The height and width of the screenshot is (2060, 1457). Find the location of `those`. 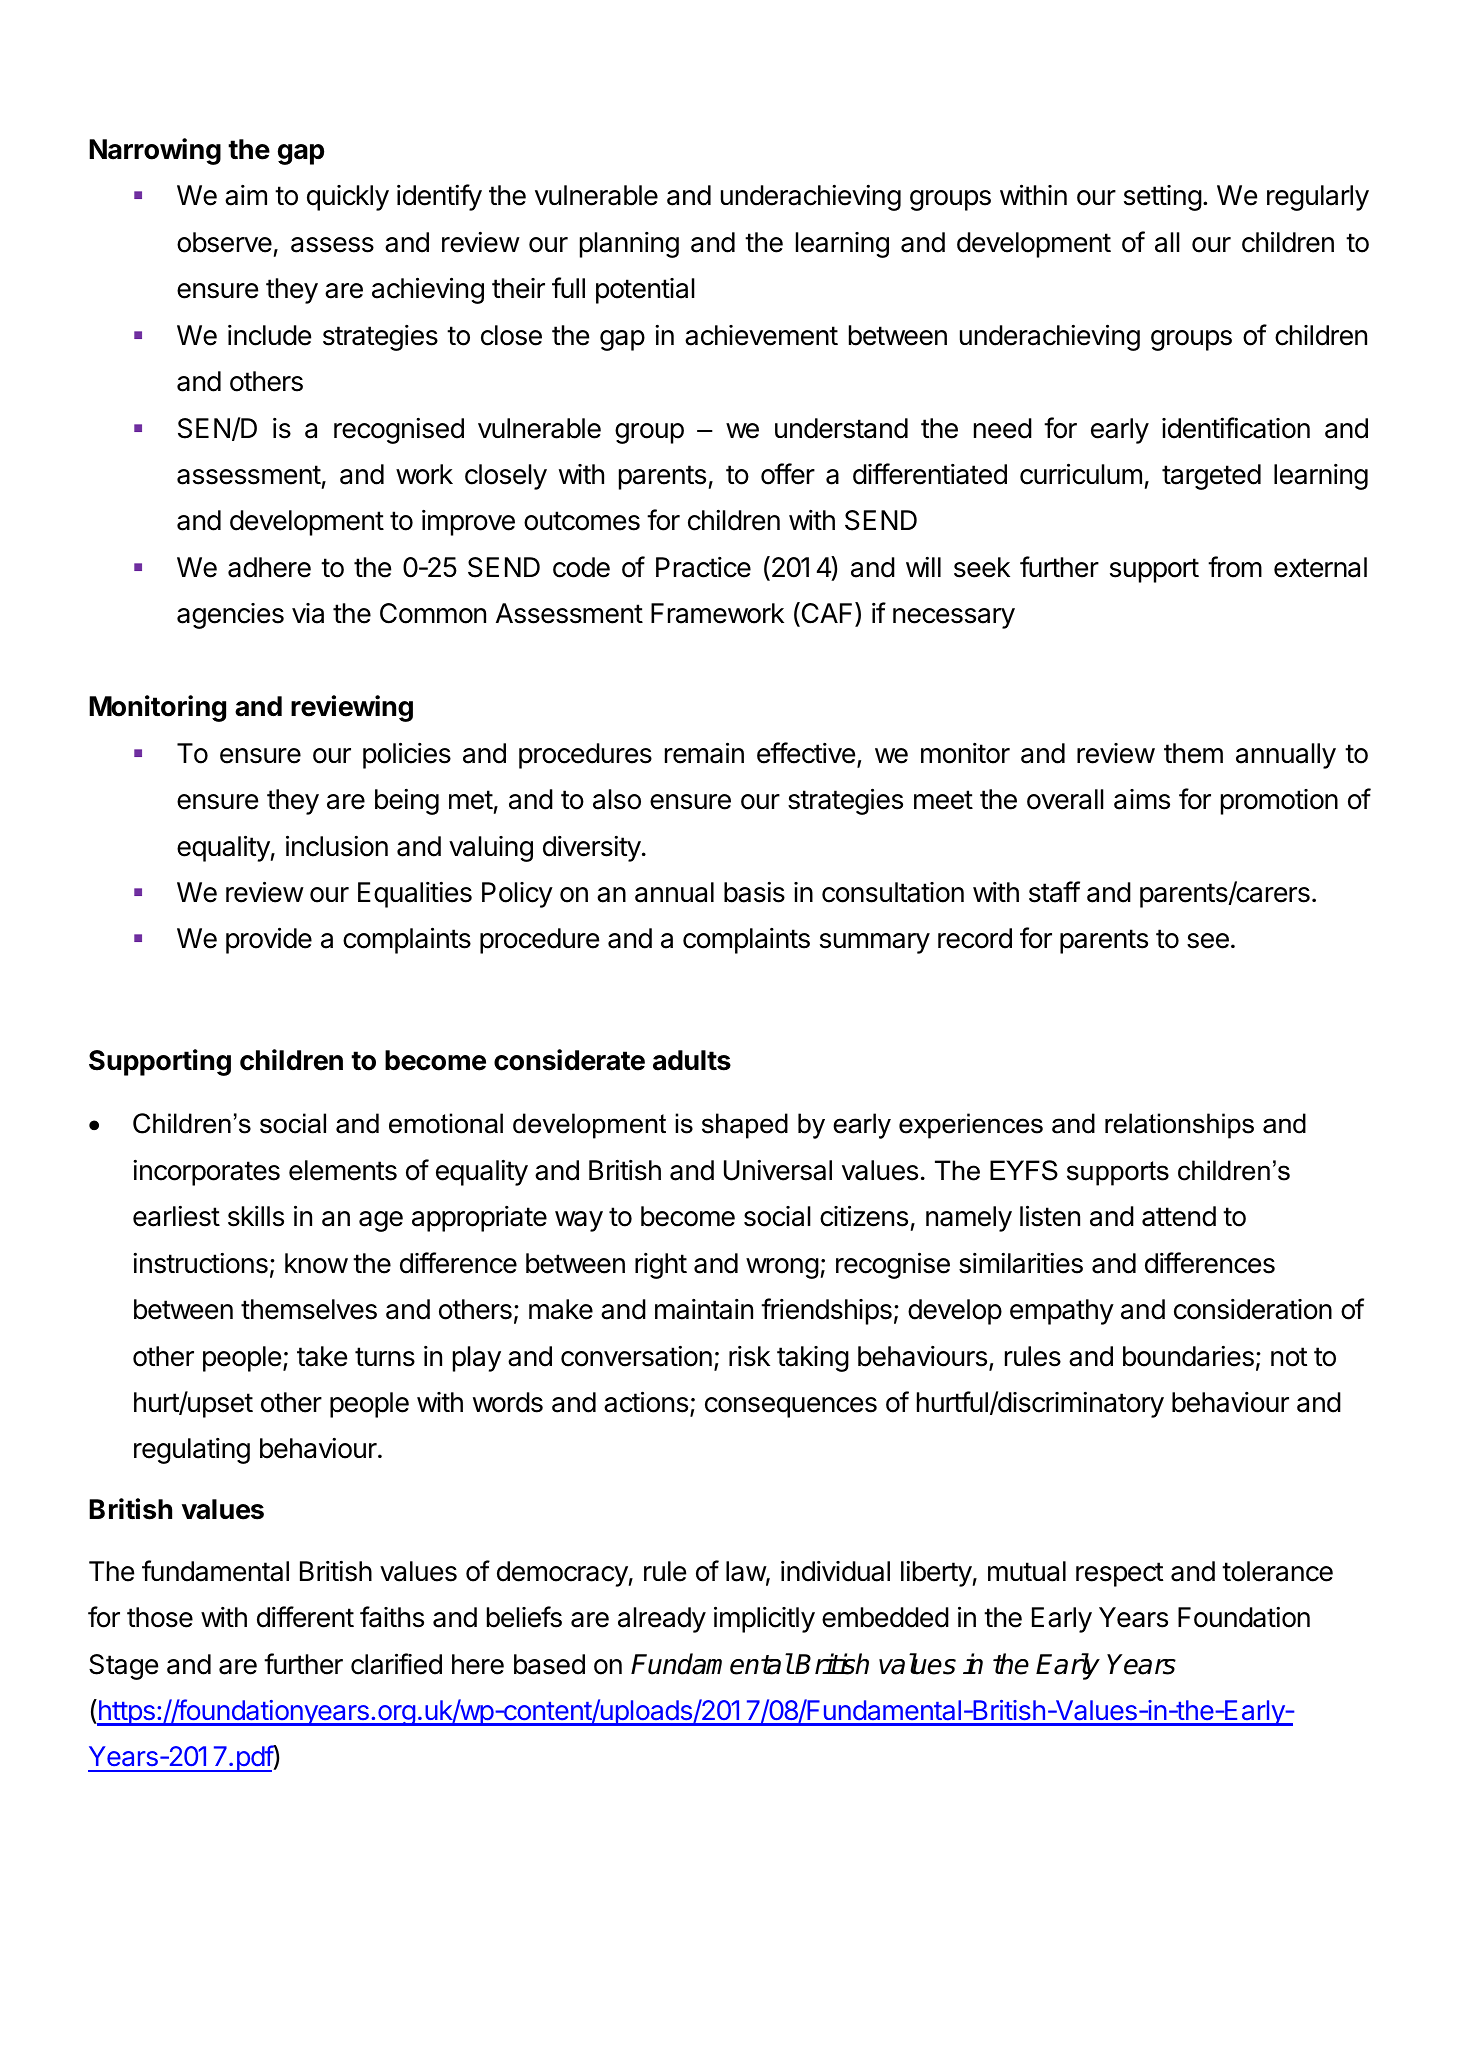

those is located at coordinates (160, 1617).
